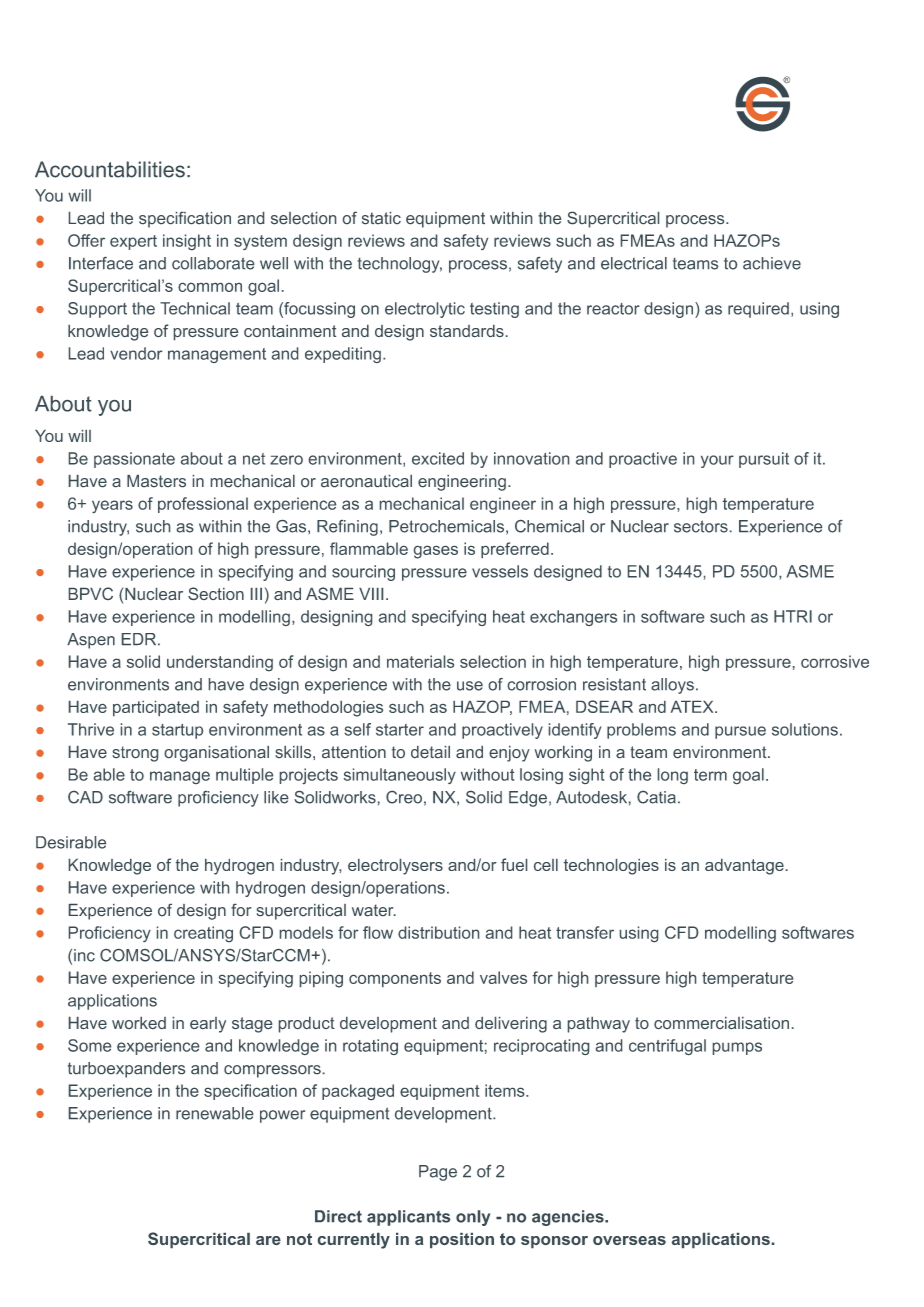 This screenshot has width=924, height=1307. What do you see at coordinates (772, 263) in the screenshot?
I see `achieve` at bounding box center [772, 263].
